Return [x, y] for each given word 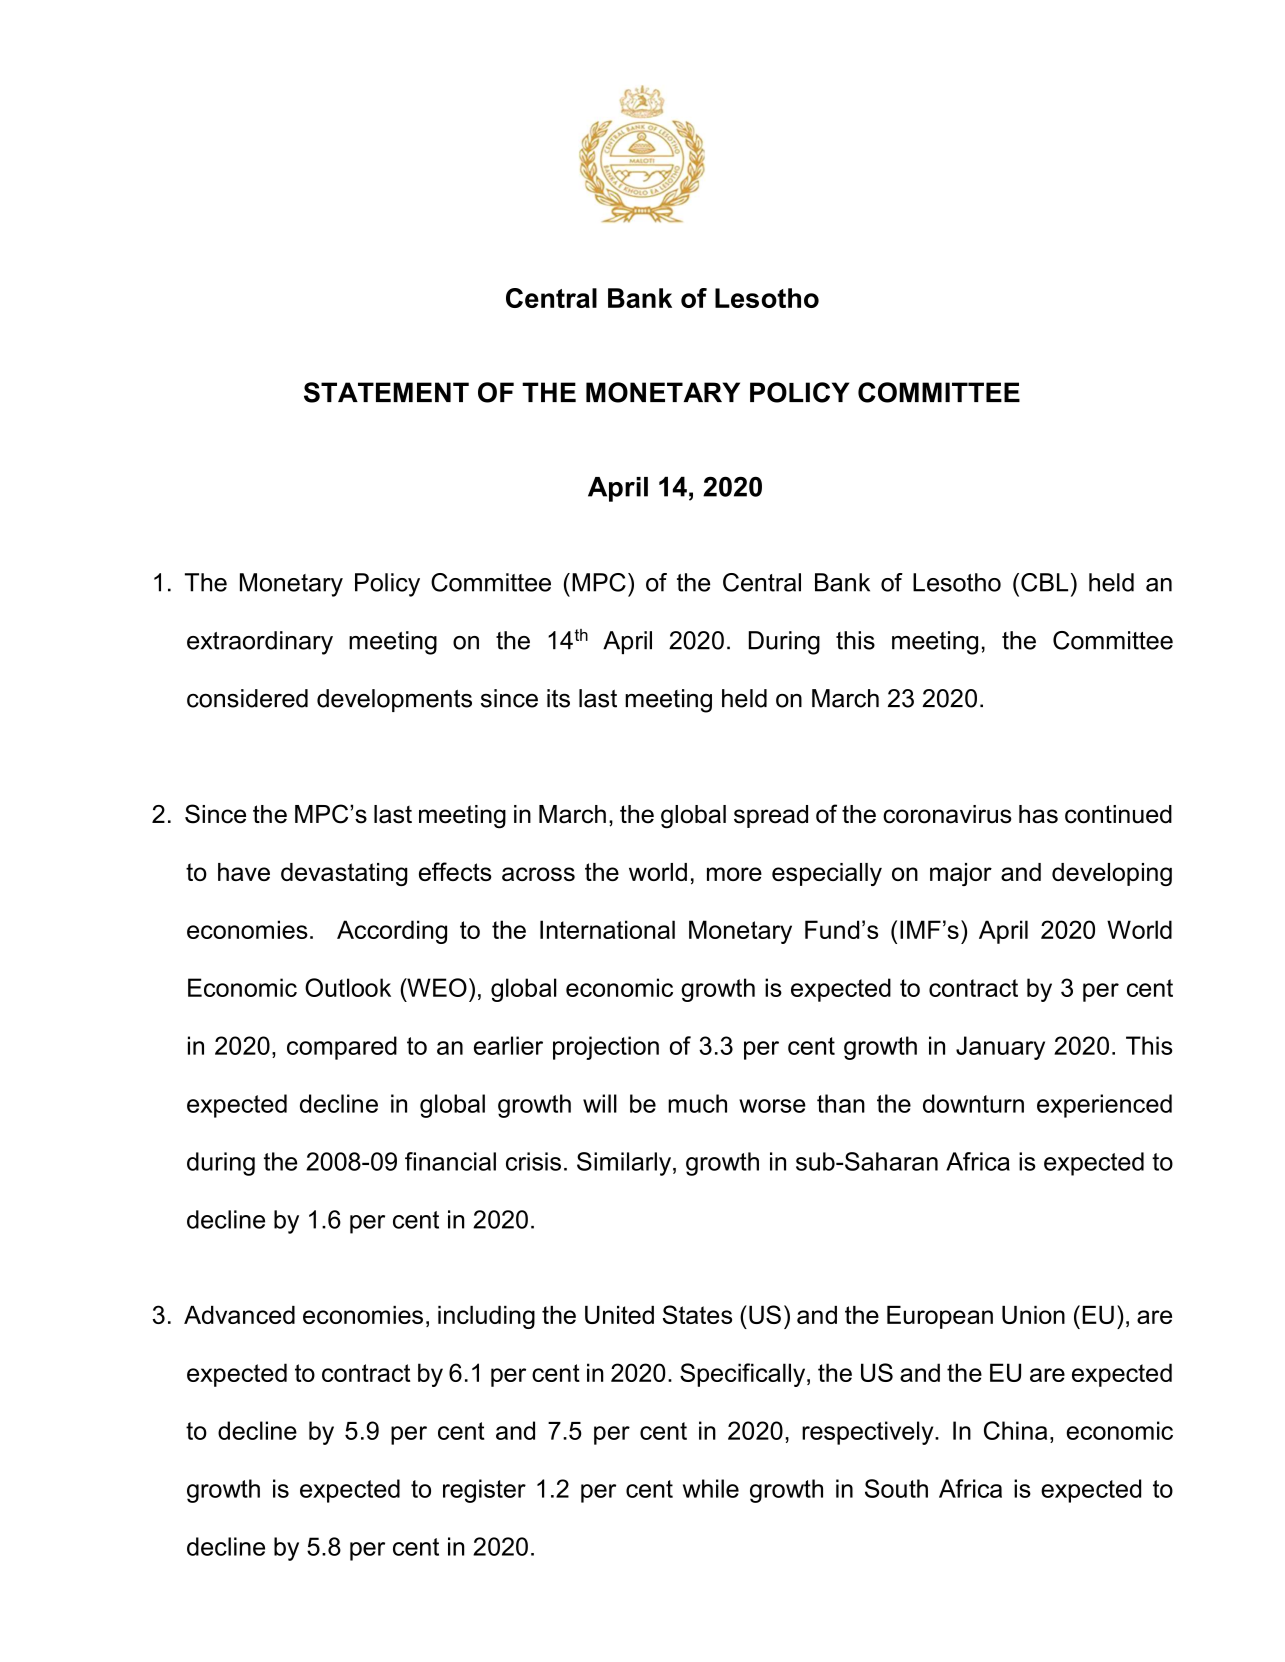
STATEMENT [386, 392]
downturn [973, 1103]
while [711, 1488]
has [1038, 814]
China [1015, 1430]
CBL [1044, 582]
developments [394, 700]
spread [771, 816]
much [697, 1103]
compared [342, 1048]
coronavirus [947, 814]
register [484, 1491]
